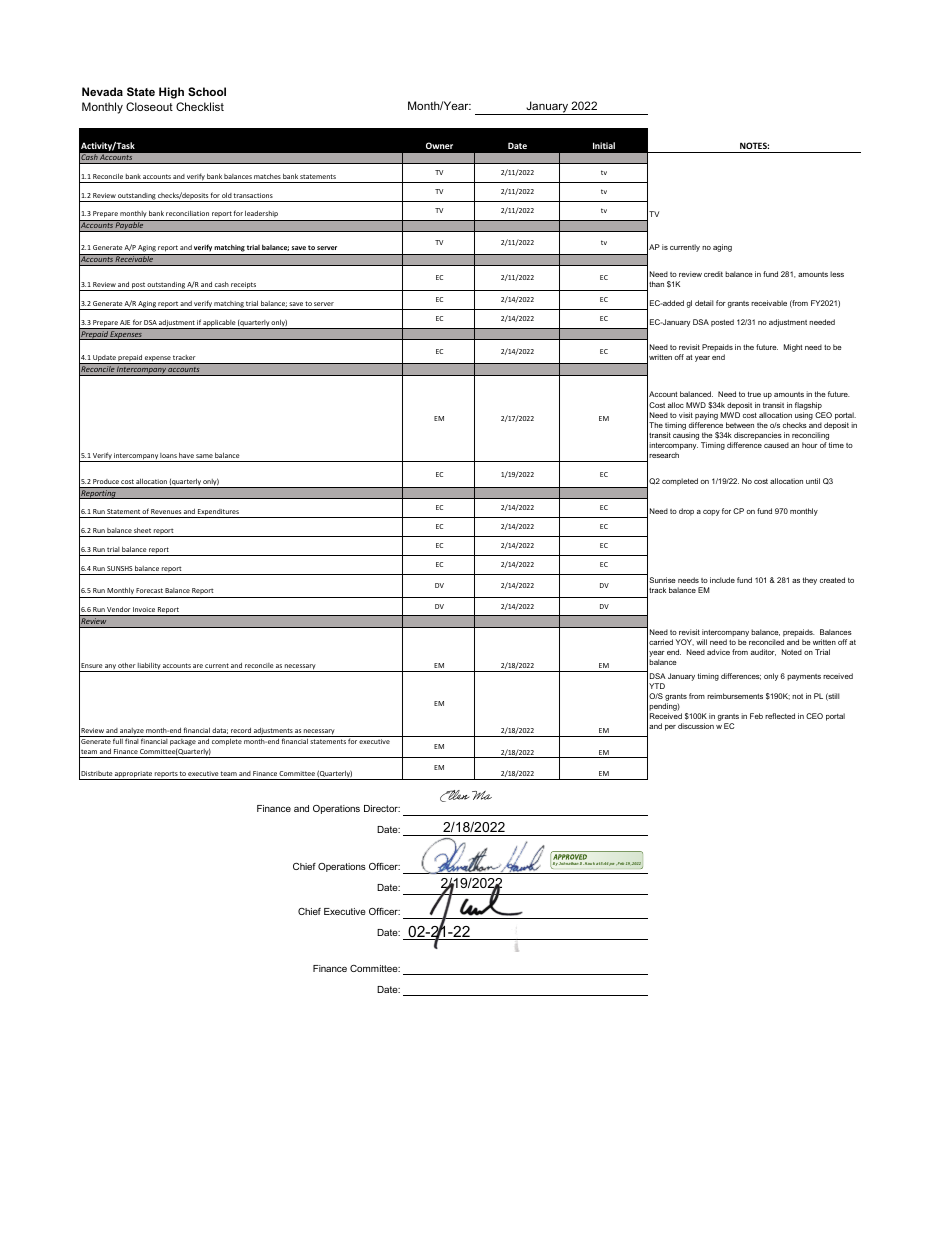  I want to click on Checklist, so click(200, 106).
